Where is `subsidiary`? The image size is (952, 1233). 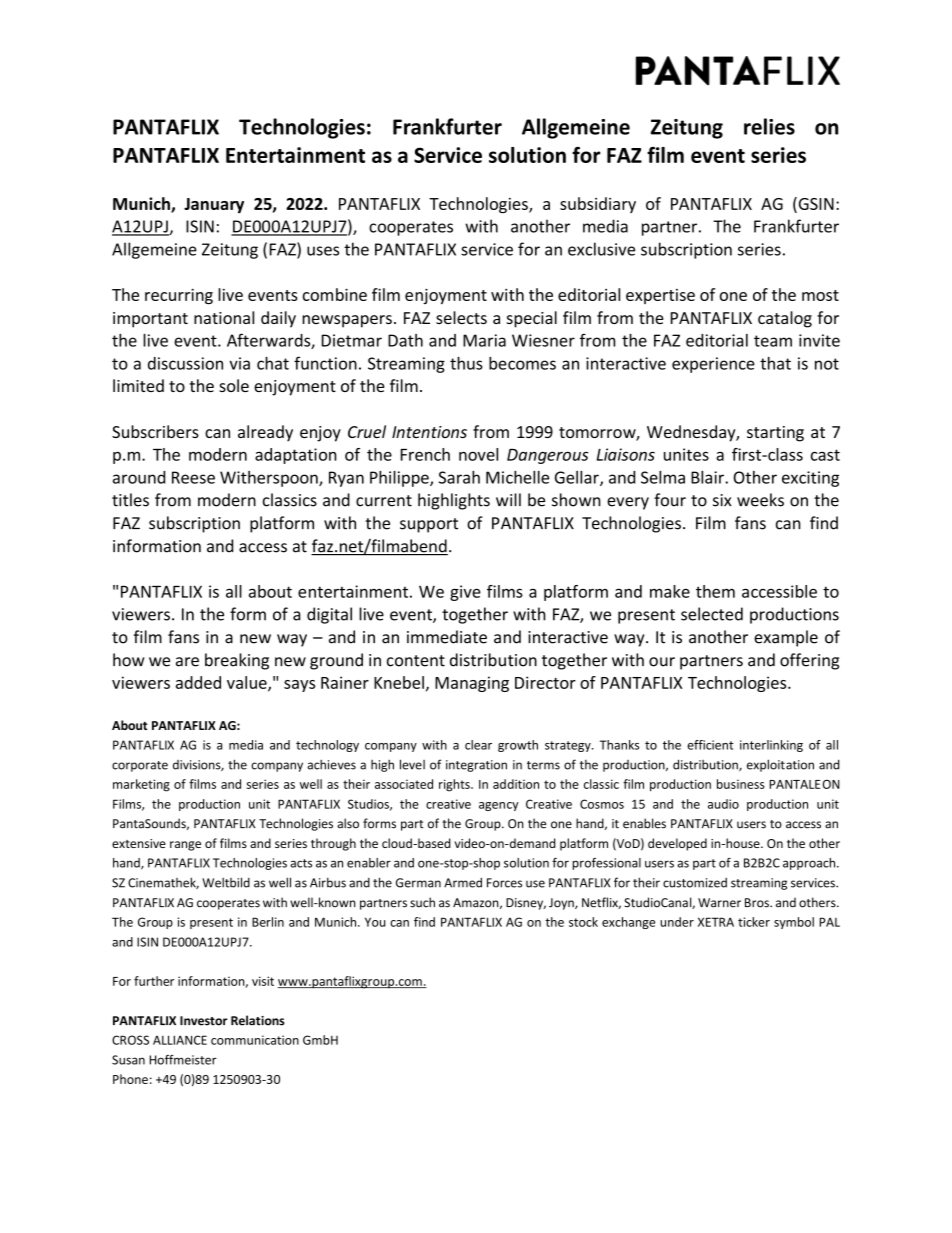 subsidiary is located at coordinates (598, 205).
